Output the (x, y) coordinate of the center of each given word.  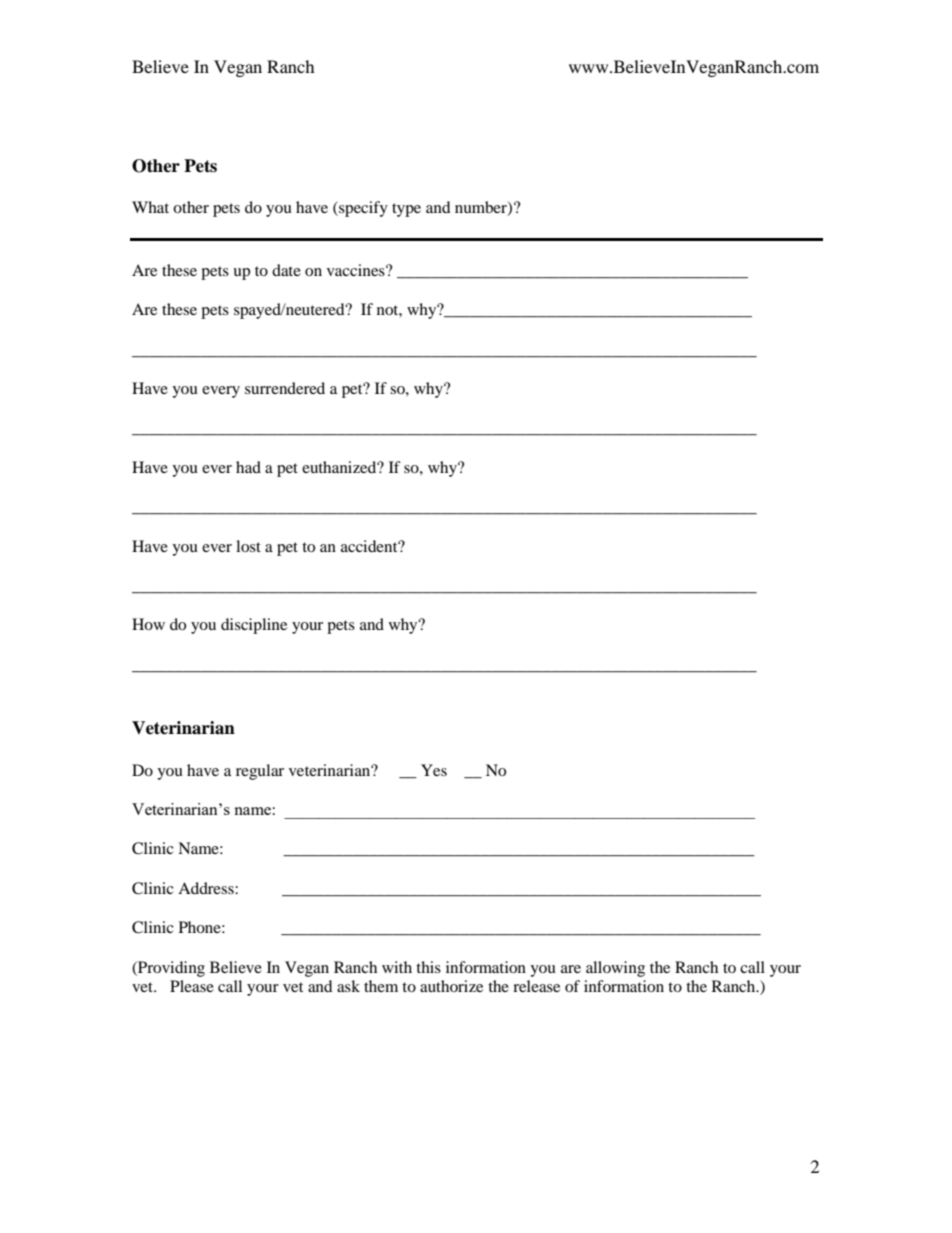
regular (260, 772)
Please (192, 986)
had (248, 467)
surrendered (285, 388)
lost (248, 546)
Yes (434, 770)
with (397, 967)
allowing (615, 969)
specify (362, 209)
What (150, 207)
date (286, 270)
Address (207, 888)
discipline (254, 626)
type (406, 210)
